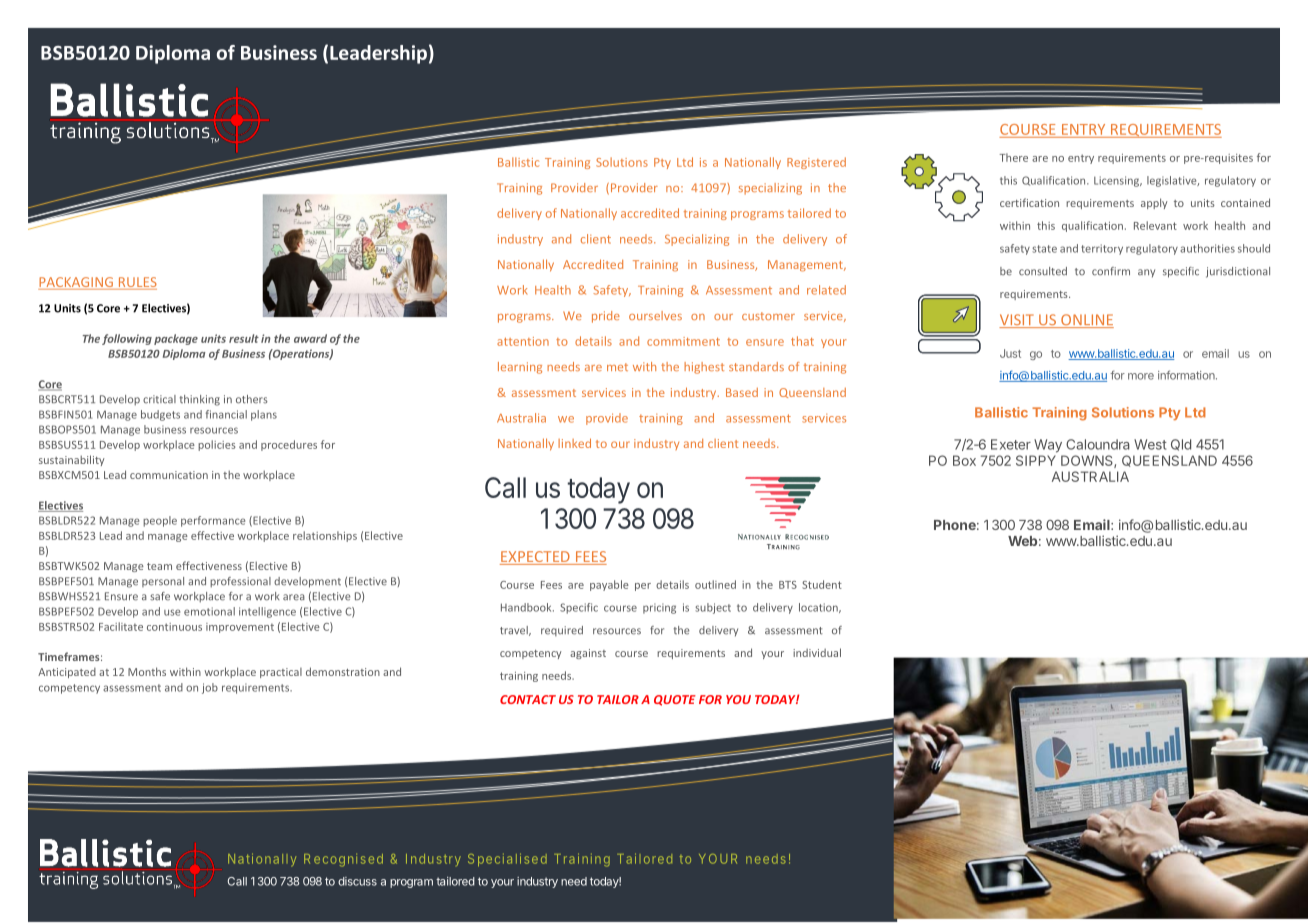 This image has width=1308, height=924. Describe the element at coordinates (136, 283) in the image. I see `RULES` at that location.
